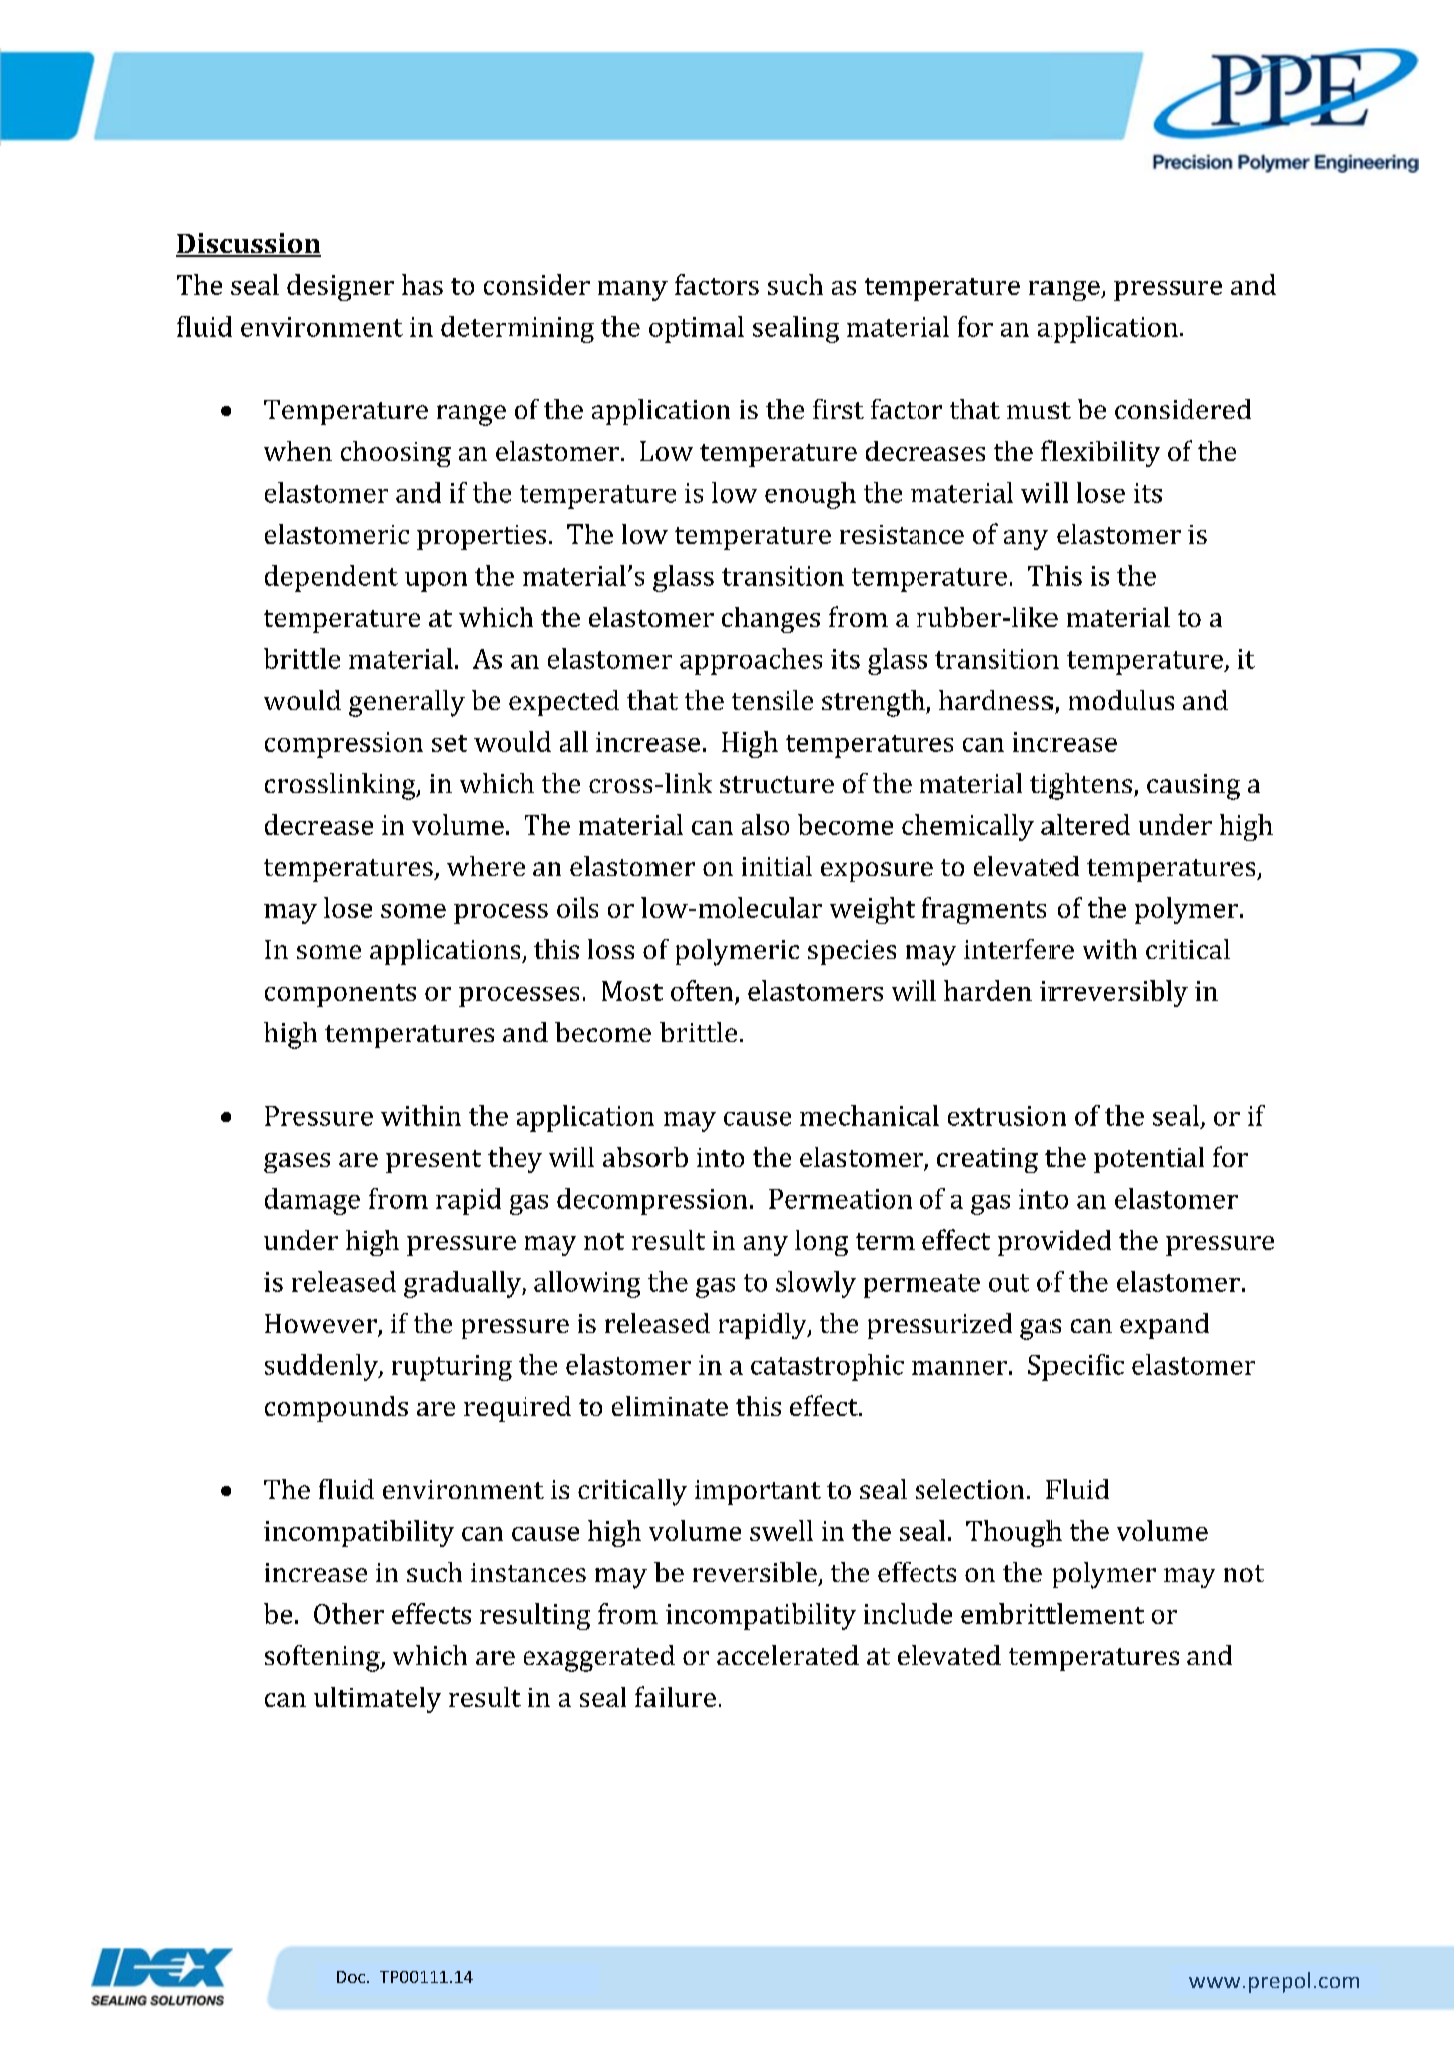 The width and height of the screenshot is (1454, 2057). What do you see at coordinates (340, 287) in the screenshot?
I see `designer` at bounding box center [340, 287].
